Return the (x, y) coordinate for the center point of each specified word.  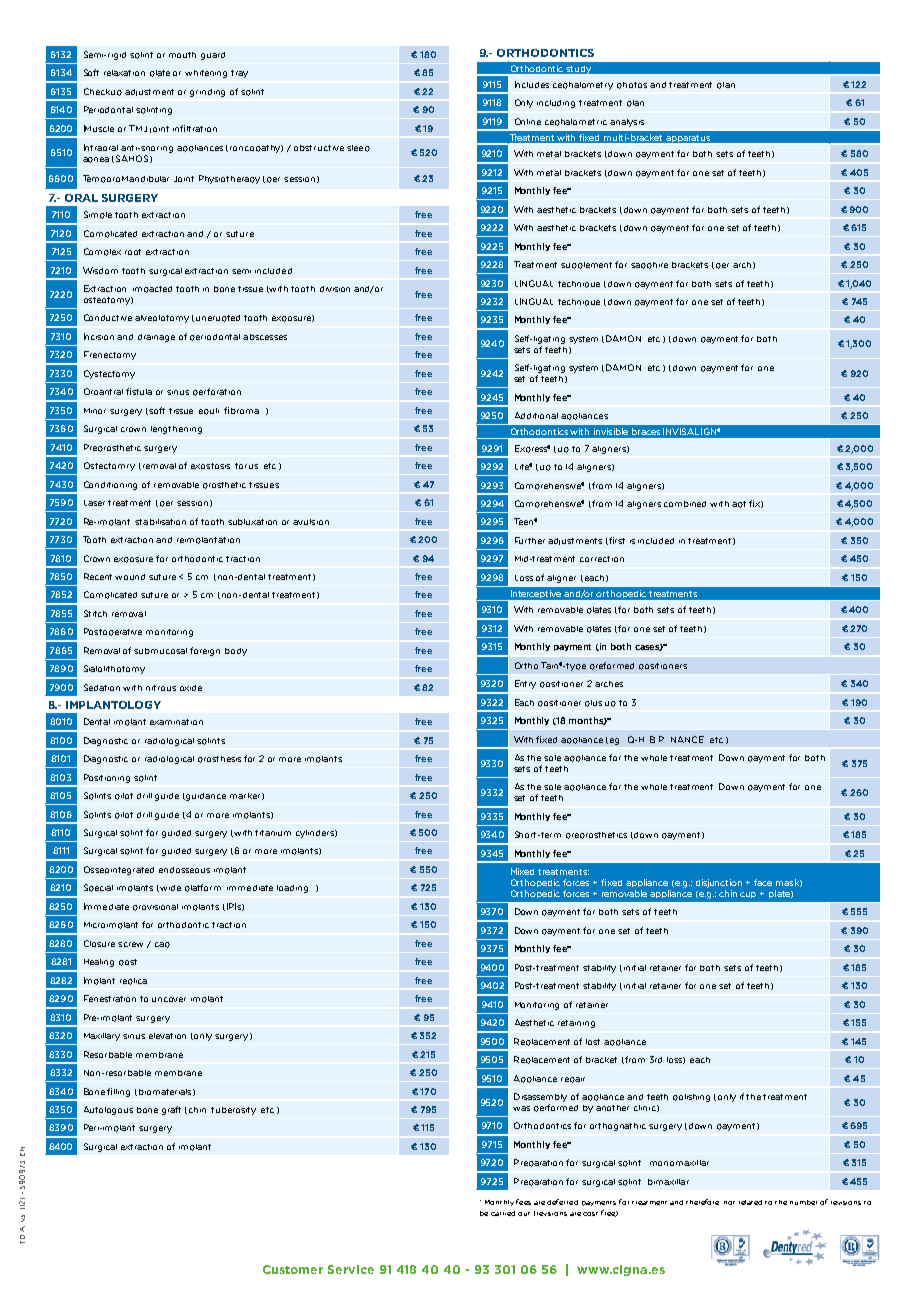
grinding (207, 93)
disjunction (719, 883)
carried (503, 1213)
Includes (532, 84)
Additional (536, 415)
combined (685, 504)
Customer (293, 1269)
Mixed (522, 871)
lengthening (176, 430)
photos (632, 85)
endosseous (184, 870)
